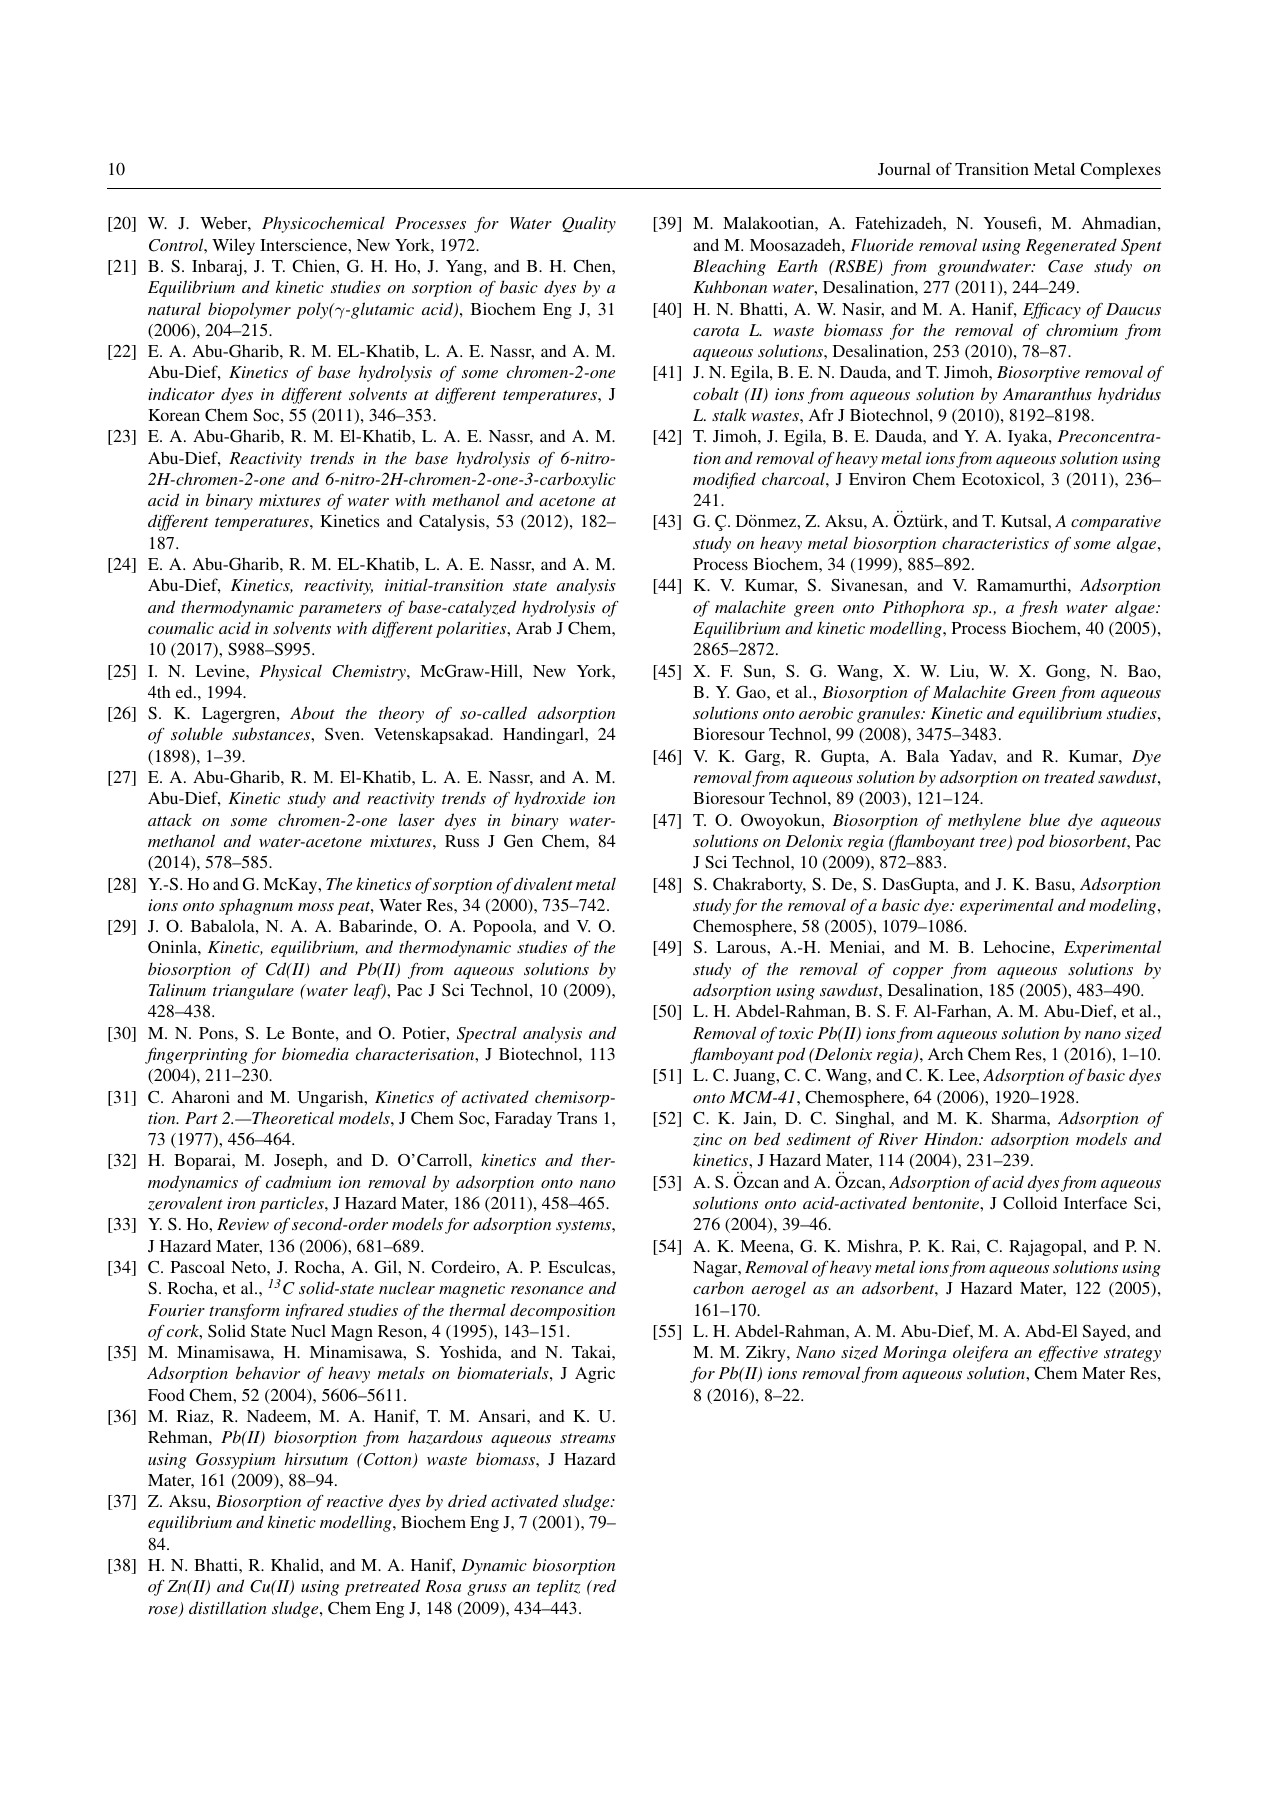 The height and width of the image is (1800, 1272). I want to click on Wiley, so click(233, 246).
